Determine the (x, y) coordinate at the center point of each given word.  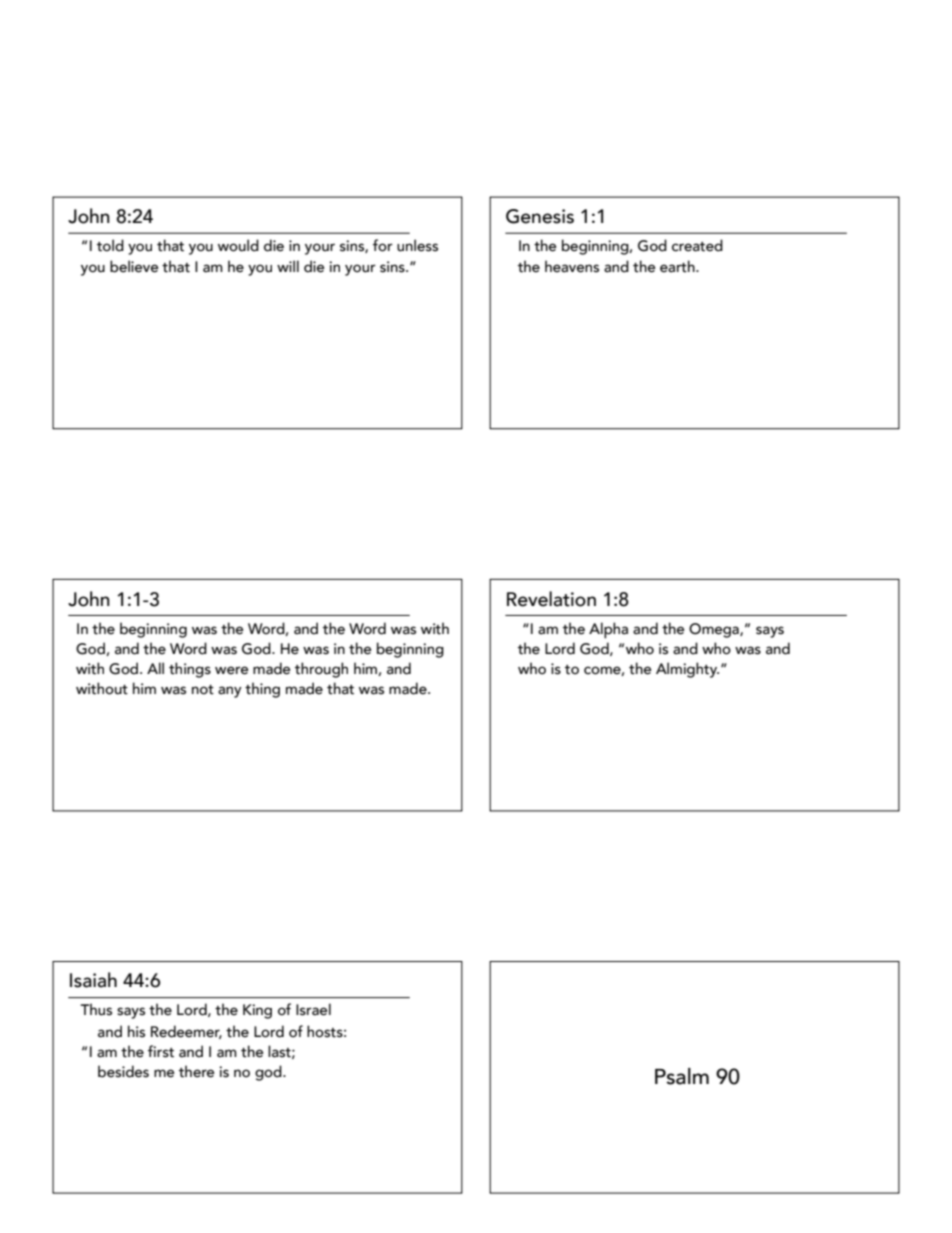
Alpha (608, 630)
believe (134, 266)
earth (678, 266)
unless (417, 245)
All (155, 668)
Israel (313, 1009)
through (321, 670)
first (161, 1051)
